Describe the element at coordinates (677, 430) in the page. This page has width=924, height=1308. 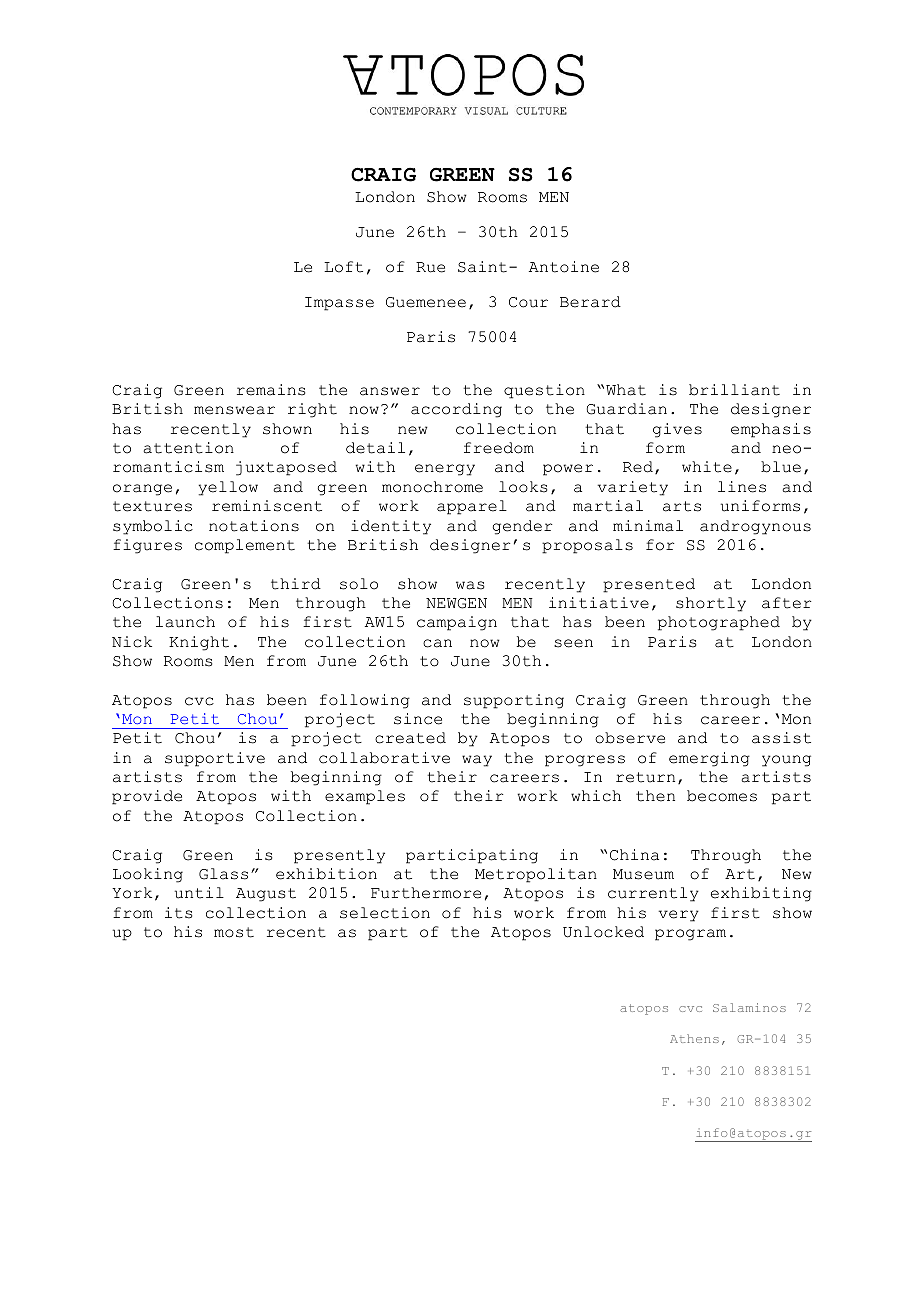
I see `gives` at that location.
